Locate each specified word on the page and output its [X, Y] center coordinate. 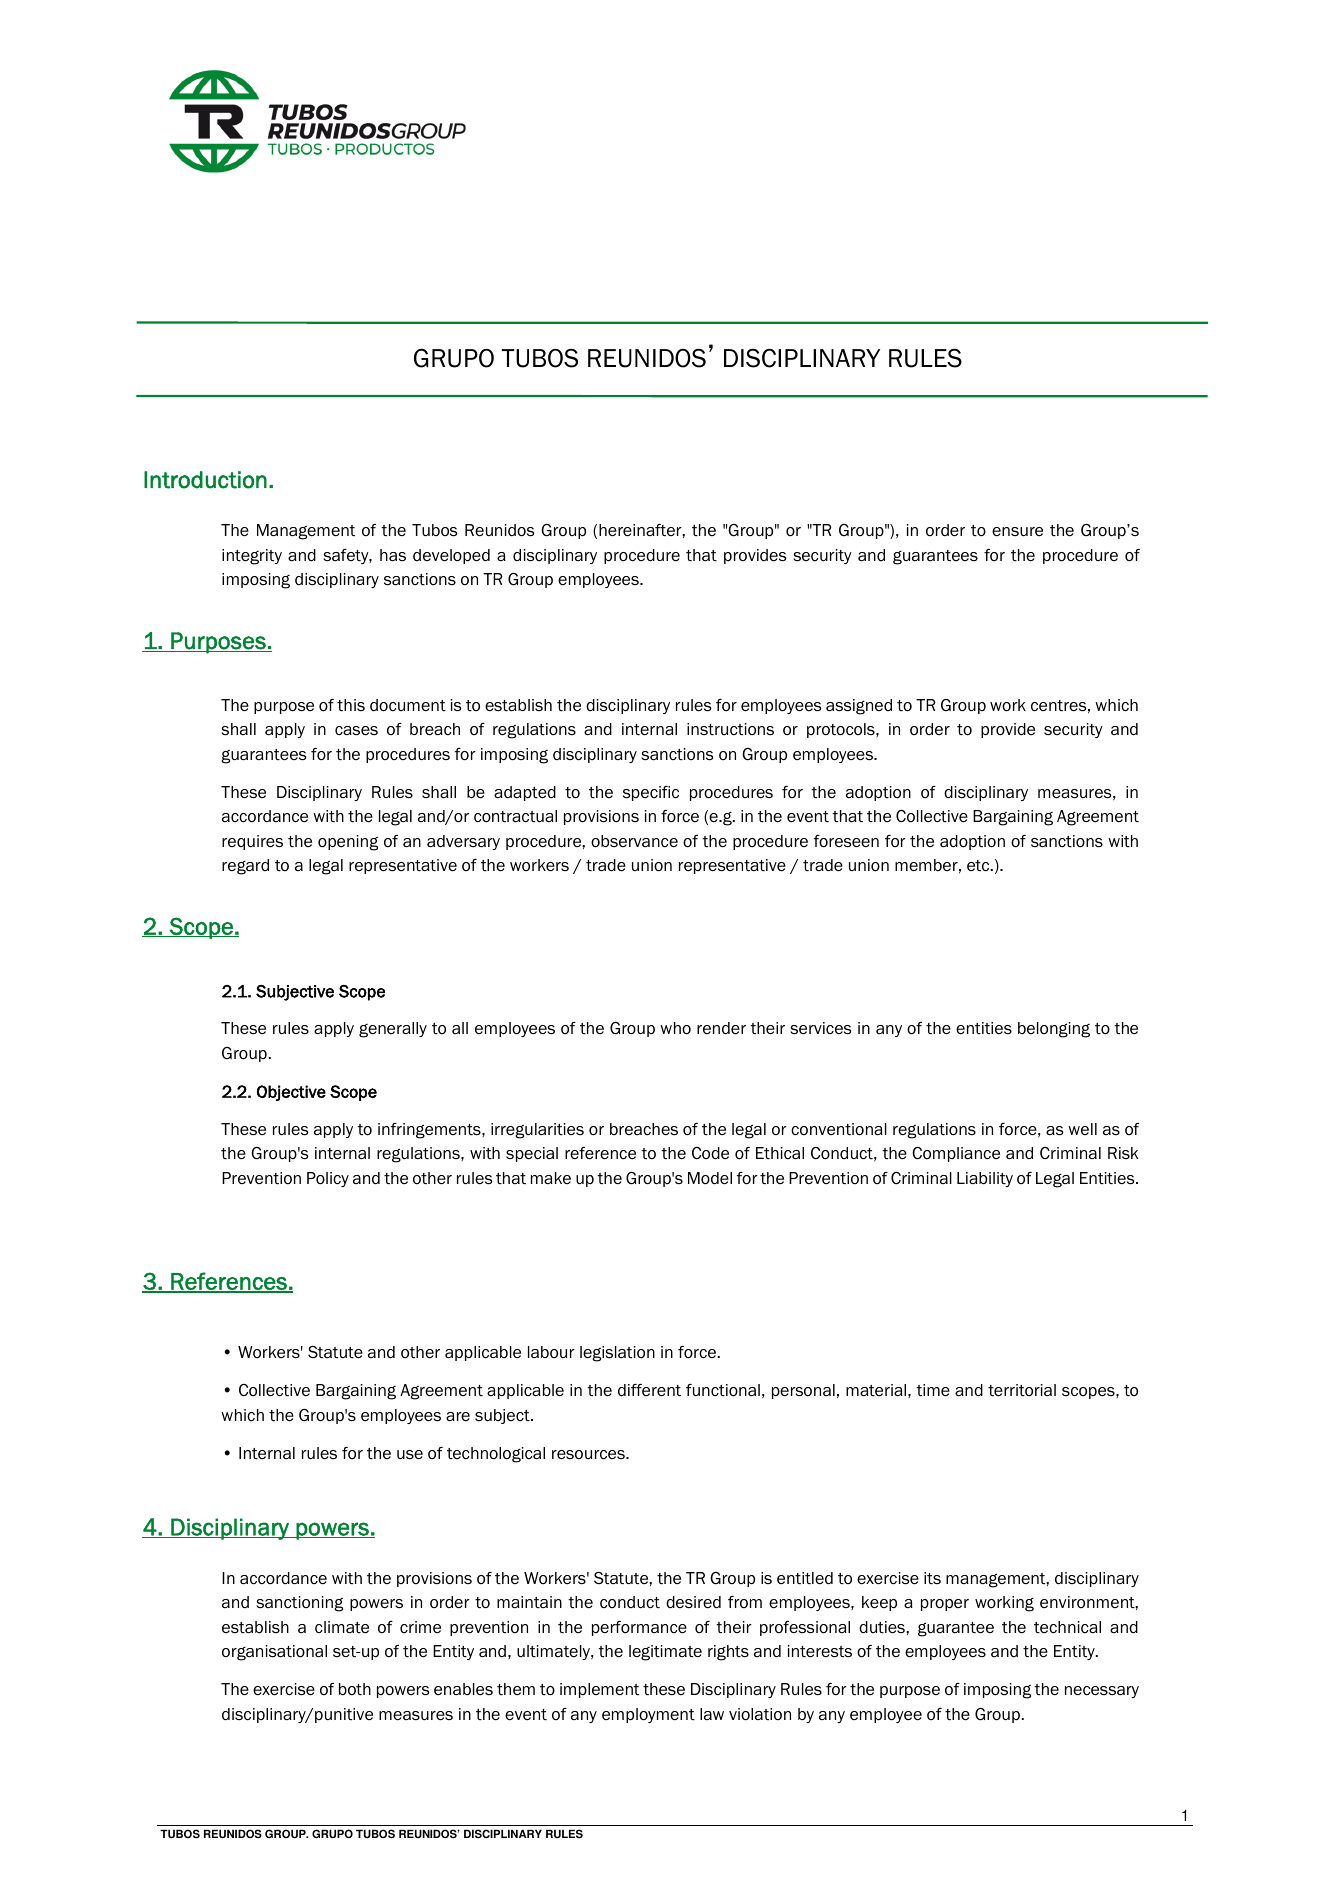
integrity [252, 557]
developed [451, 556]
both [355, 1689]
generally [393, 1030]
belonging [1054, 1030]
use [410, 1455]
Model [710, 1178]
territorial [1022, 1390]
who [675, 1028]
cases [356, 731]
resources [589, 1455]
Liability [985, 1179]
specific [651, 793]
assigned [859, 707]
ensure [1017, 532]
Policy [328, 1179]
